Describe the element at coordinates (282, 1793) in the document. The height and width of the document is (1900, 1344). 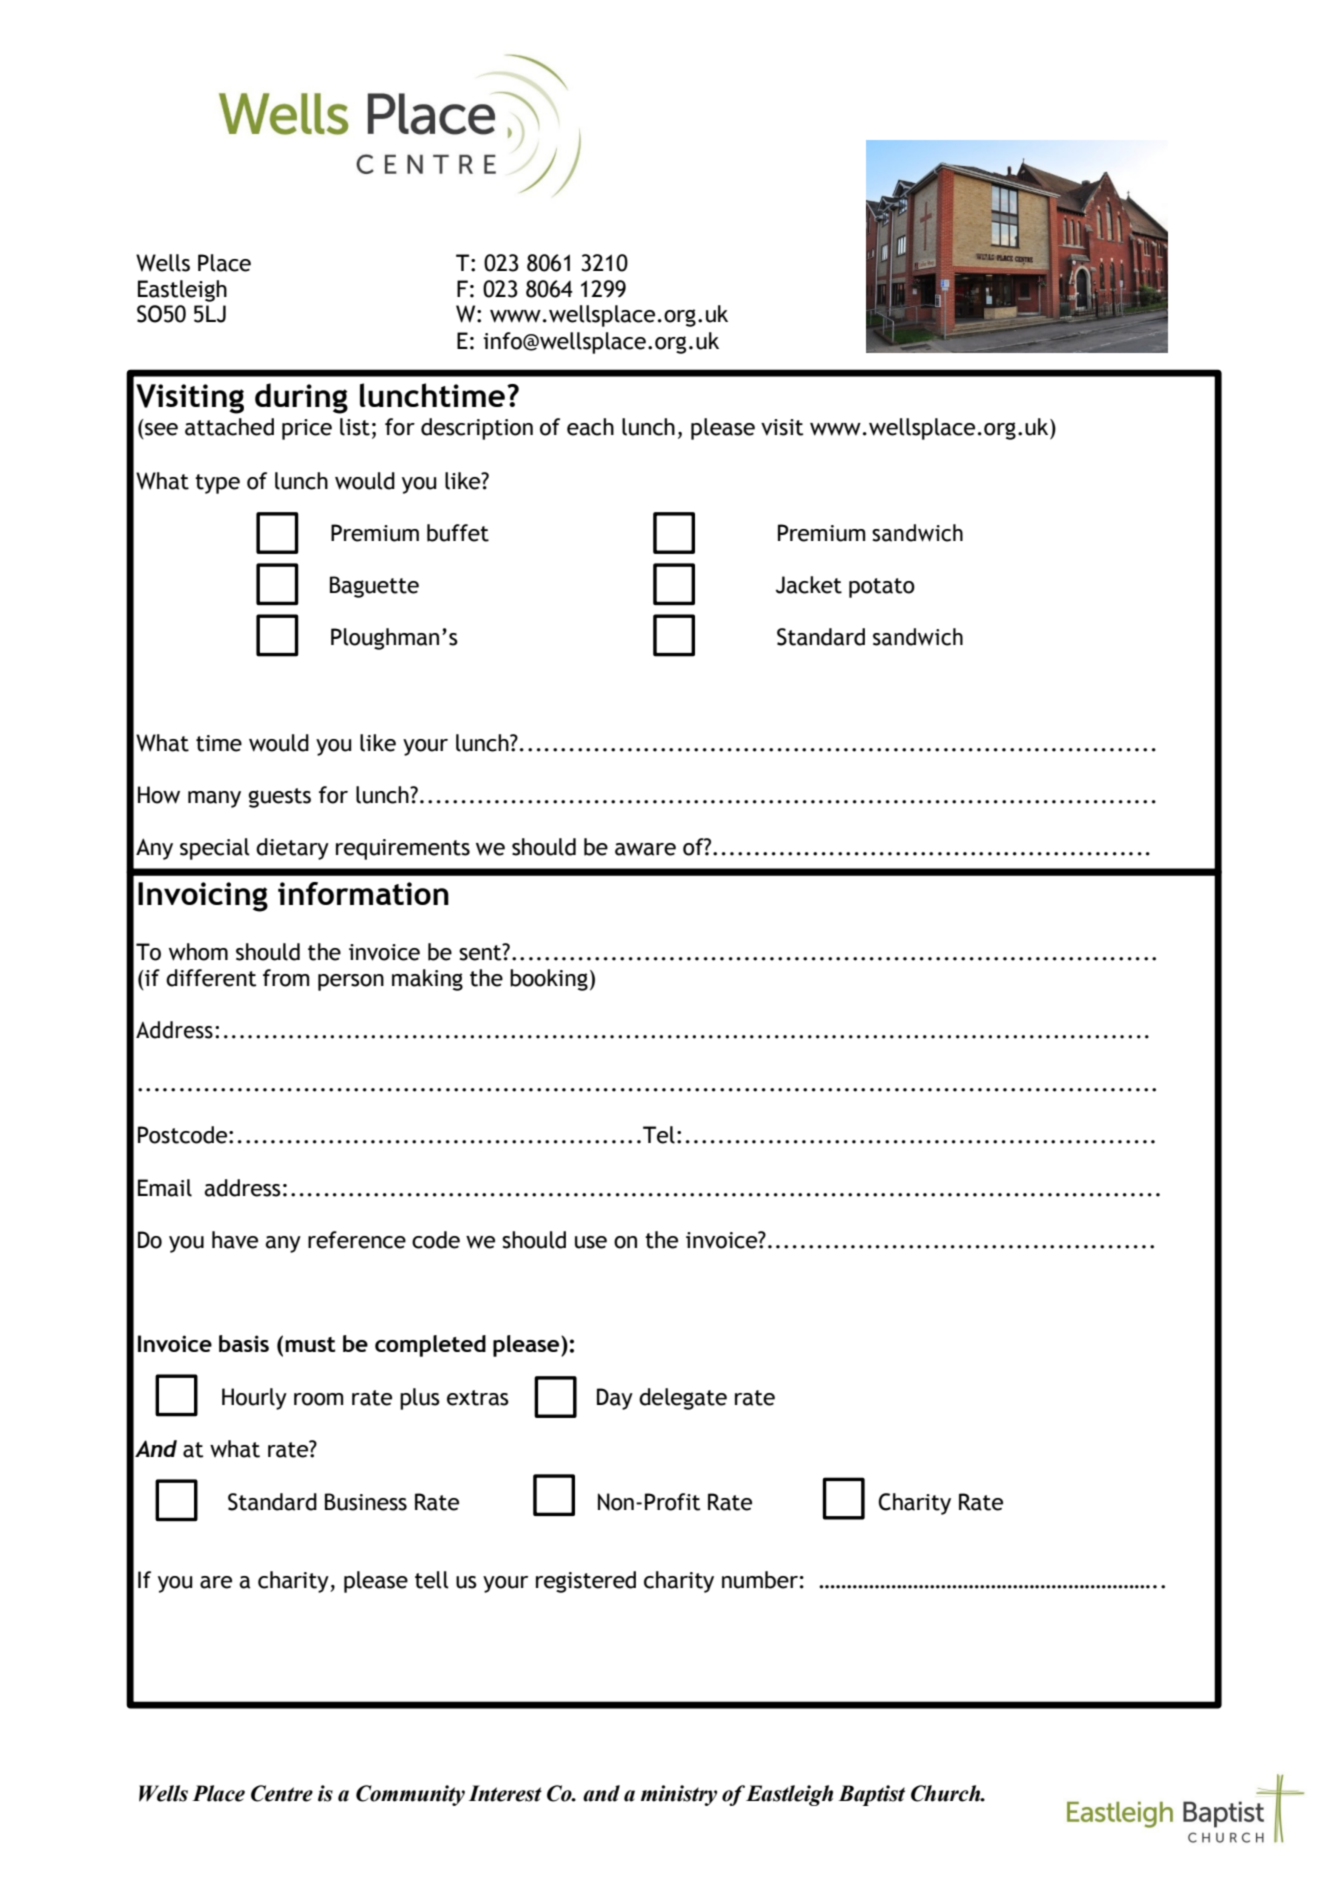
I see `Centre` at that location.
